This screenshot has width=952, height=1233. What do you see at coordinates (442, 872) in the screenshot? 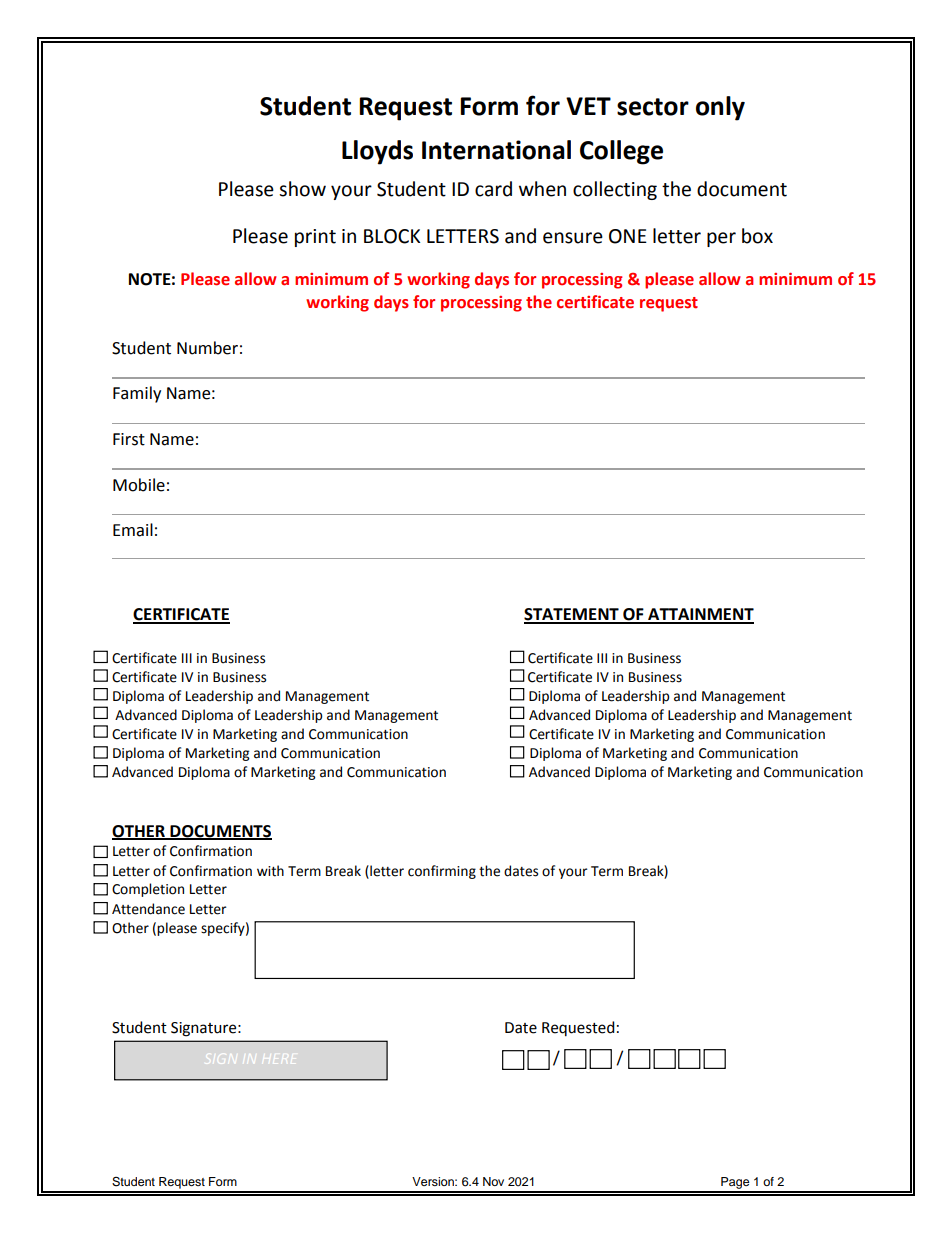
I see `confirming` at bounding box center [442, 872].
